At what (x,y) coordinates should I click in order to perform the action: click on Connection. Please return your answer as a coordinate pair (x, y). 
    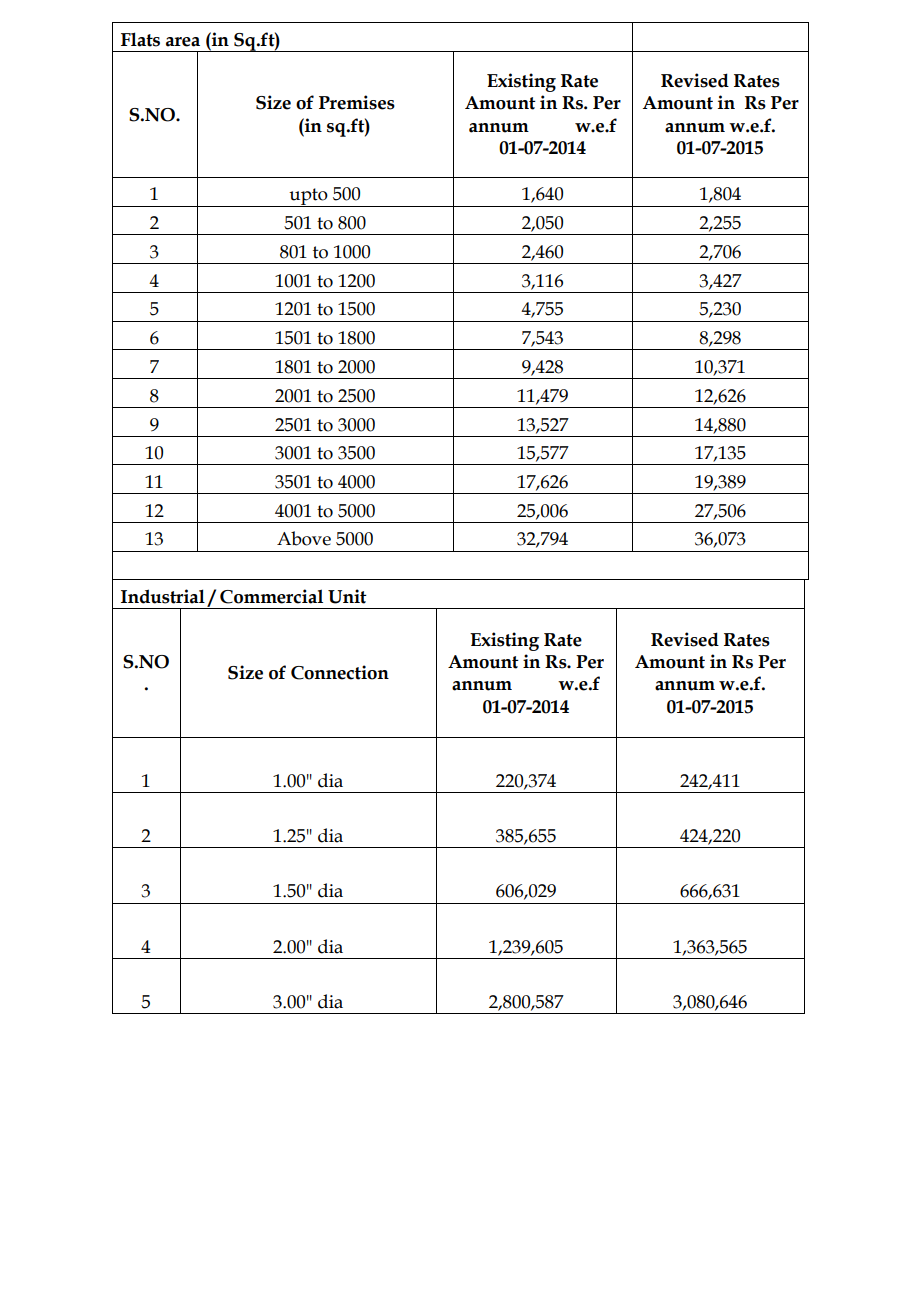
    Looking at the image, I should click on (340, 672).
